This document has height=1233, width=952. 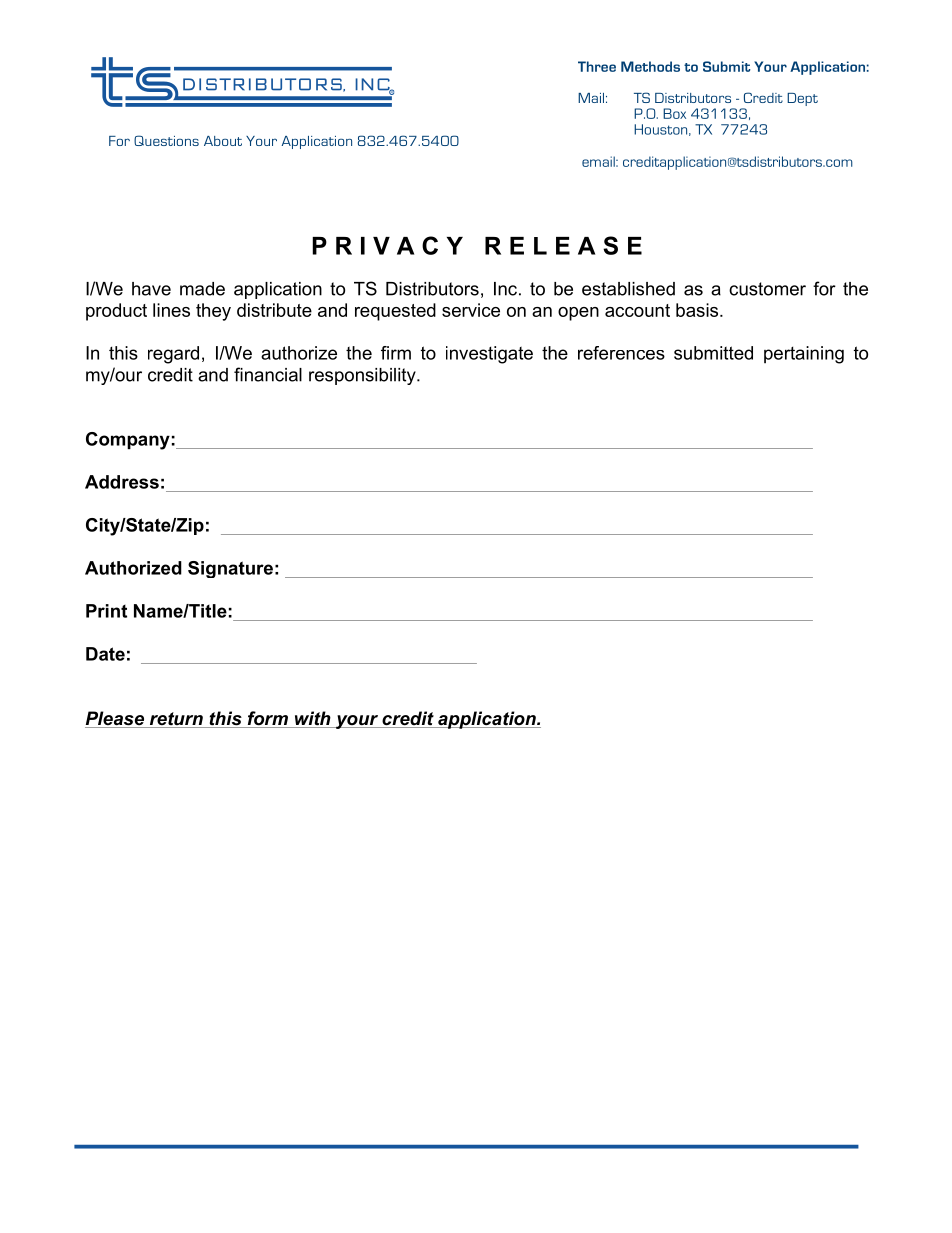 What do you see at coordinates (312, 719) in the document?
I see `with` at bounding box center [312, 719].
